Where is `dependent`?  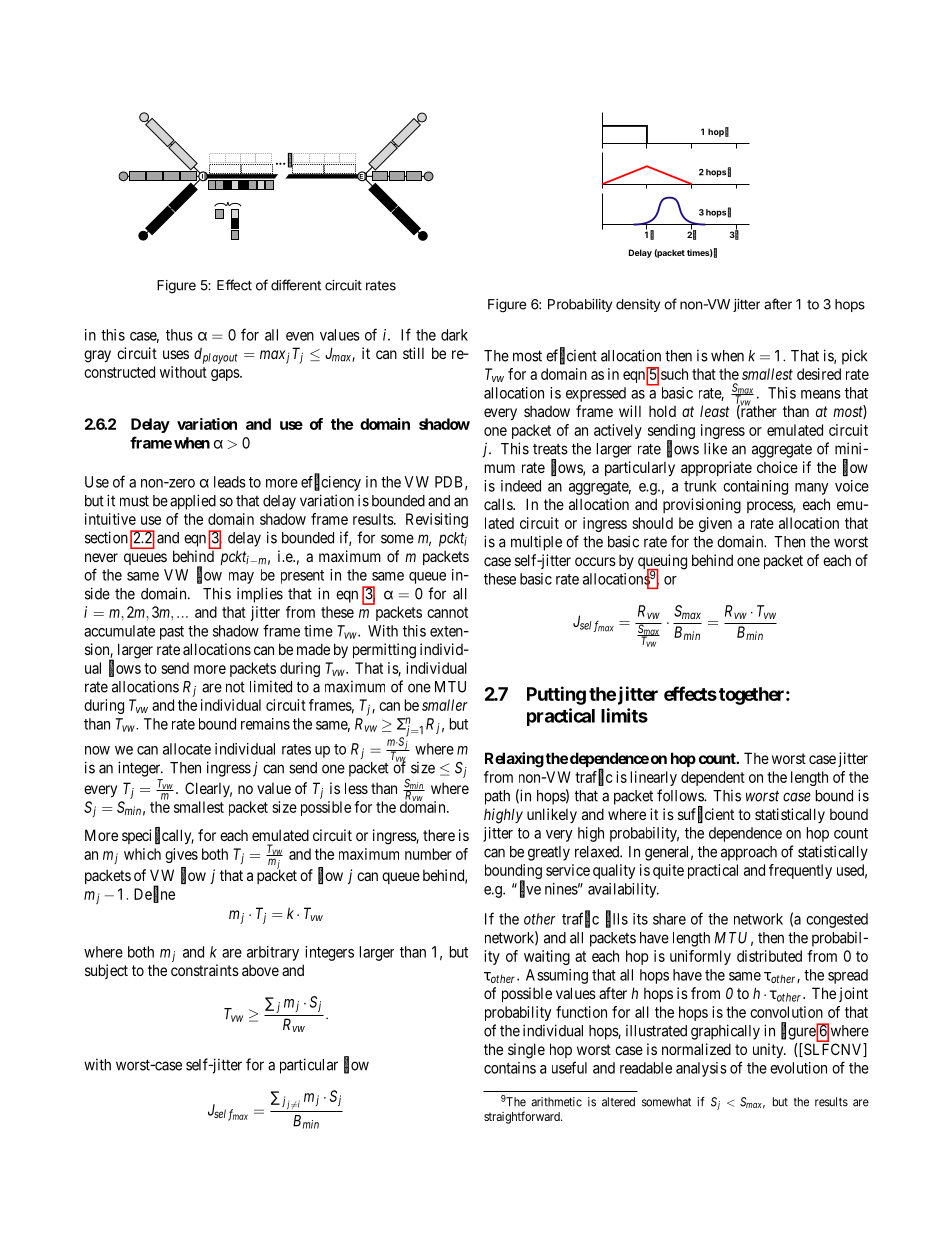
dependent is located at coordinates (713, 778).
